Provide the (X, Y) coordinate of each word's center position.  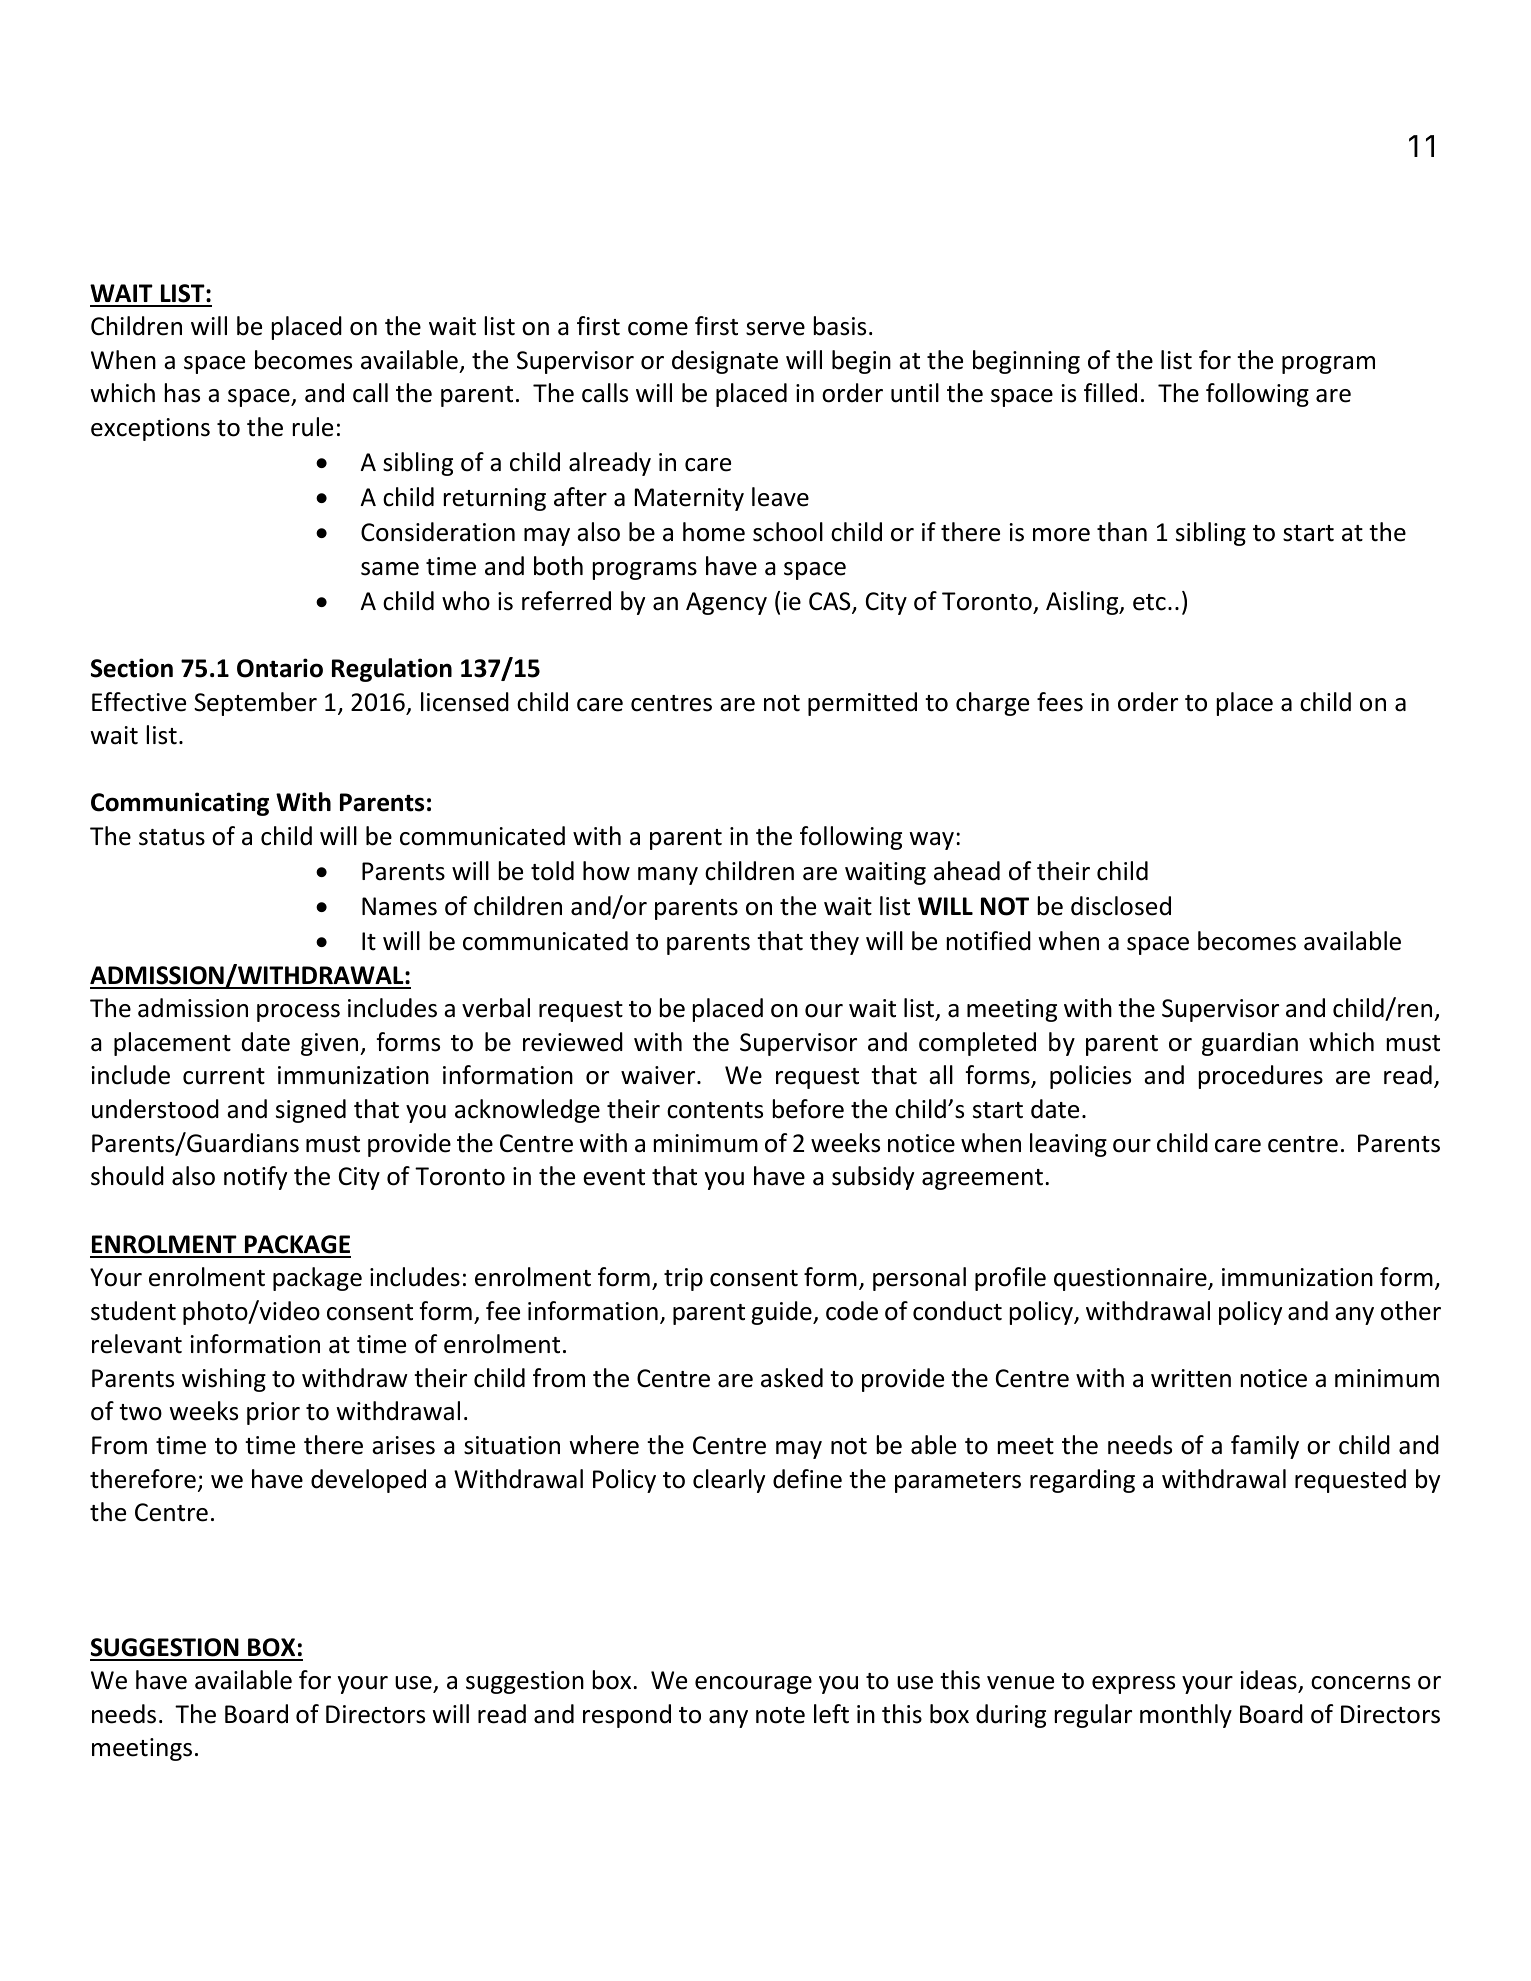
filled (1110, 393)
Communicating (180, 804)
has (182, 393)
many (668, 876)
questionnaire (1131, 1279)
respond (627, 1716)
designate (725, 362)
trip (683, 1279)
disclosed (1121, 906)
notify (255, 1178)
